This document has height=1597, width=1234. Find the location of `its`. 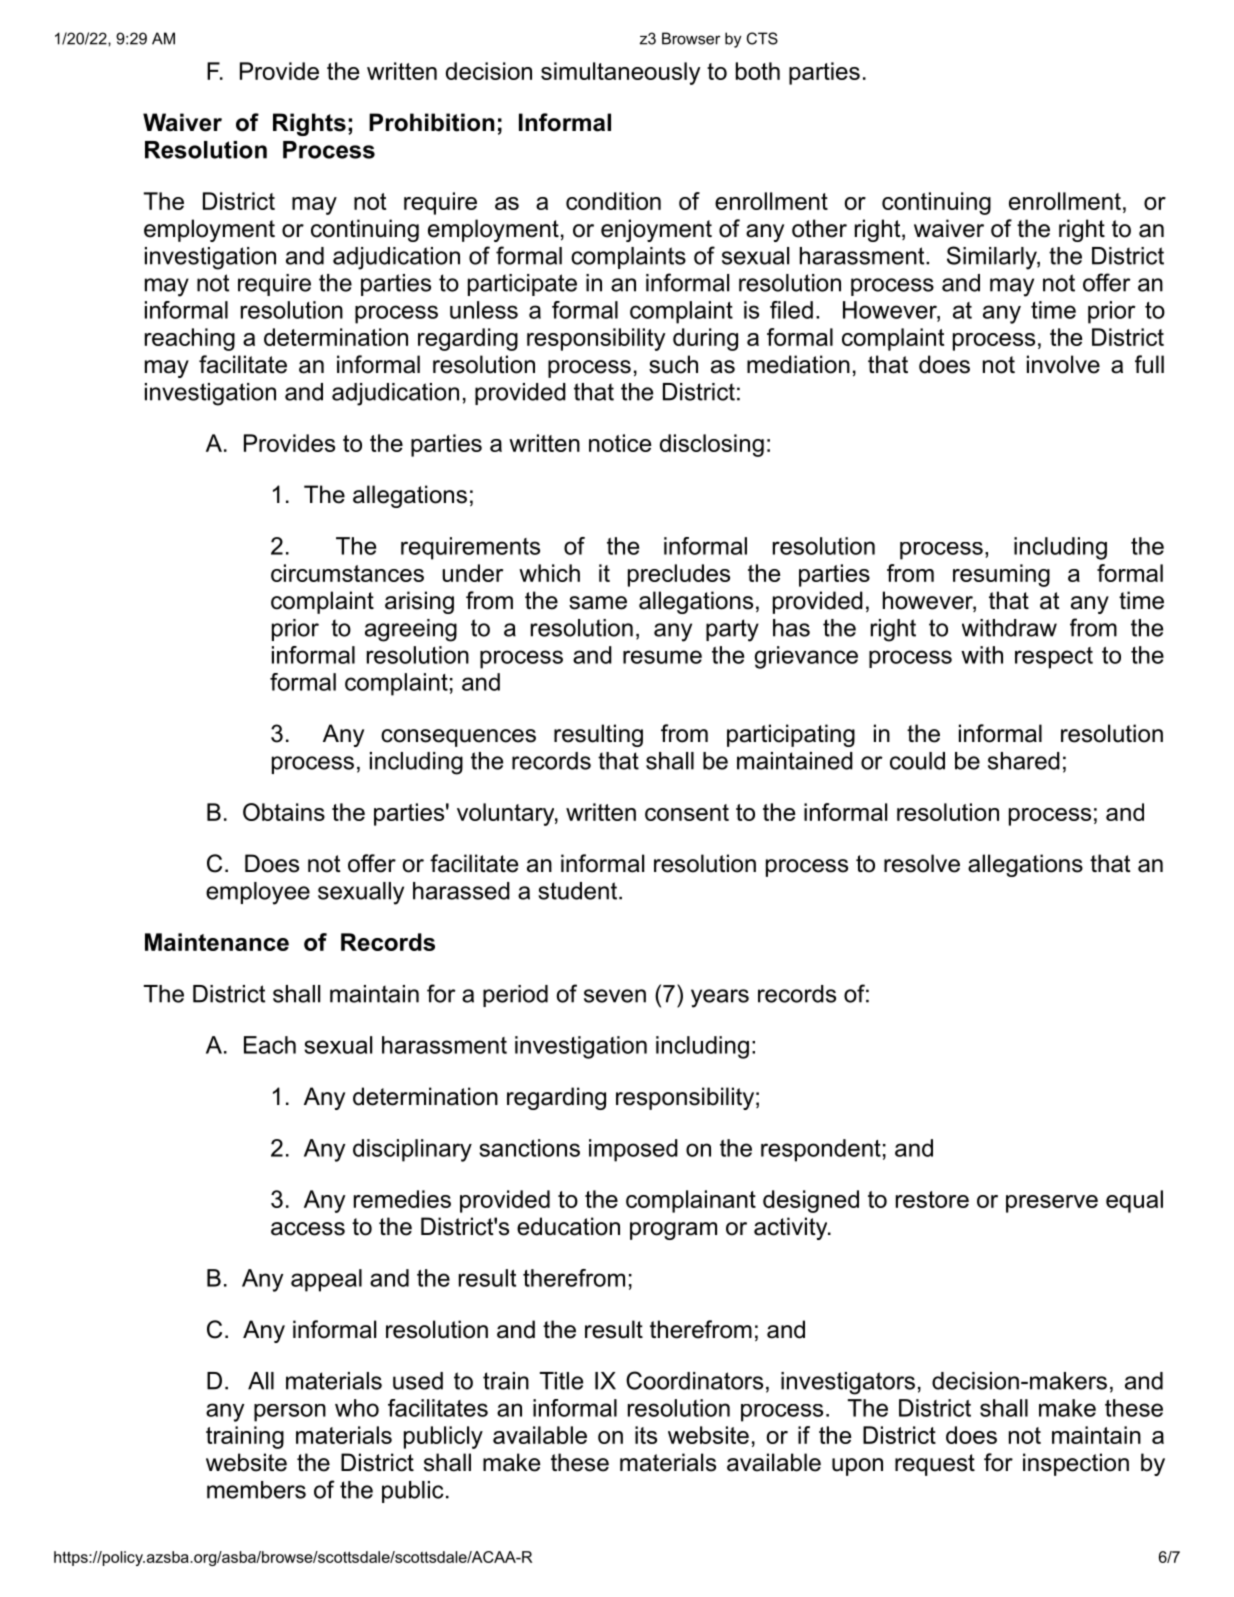

its is located at coordinates (646, 1435).
